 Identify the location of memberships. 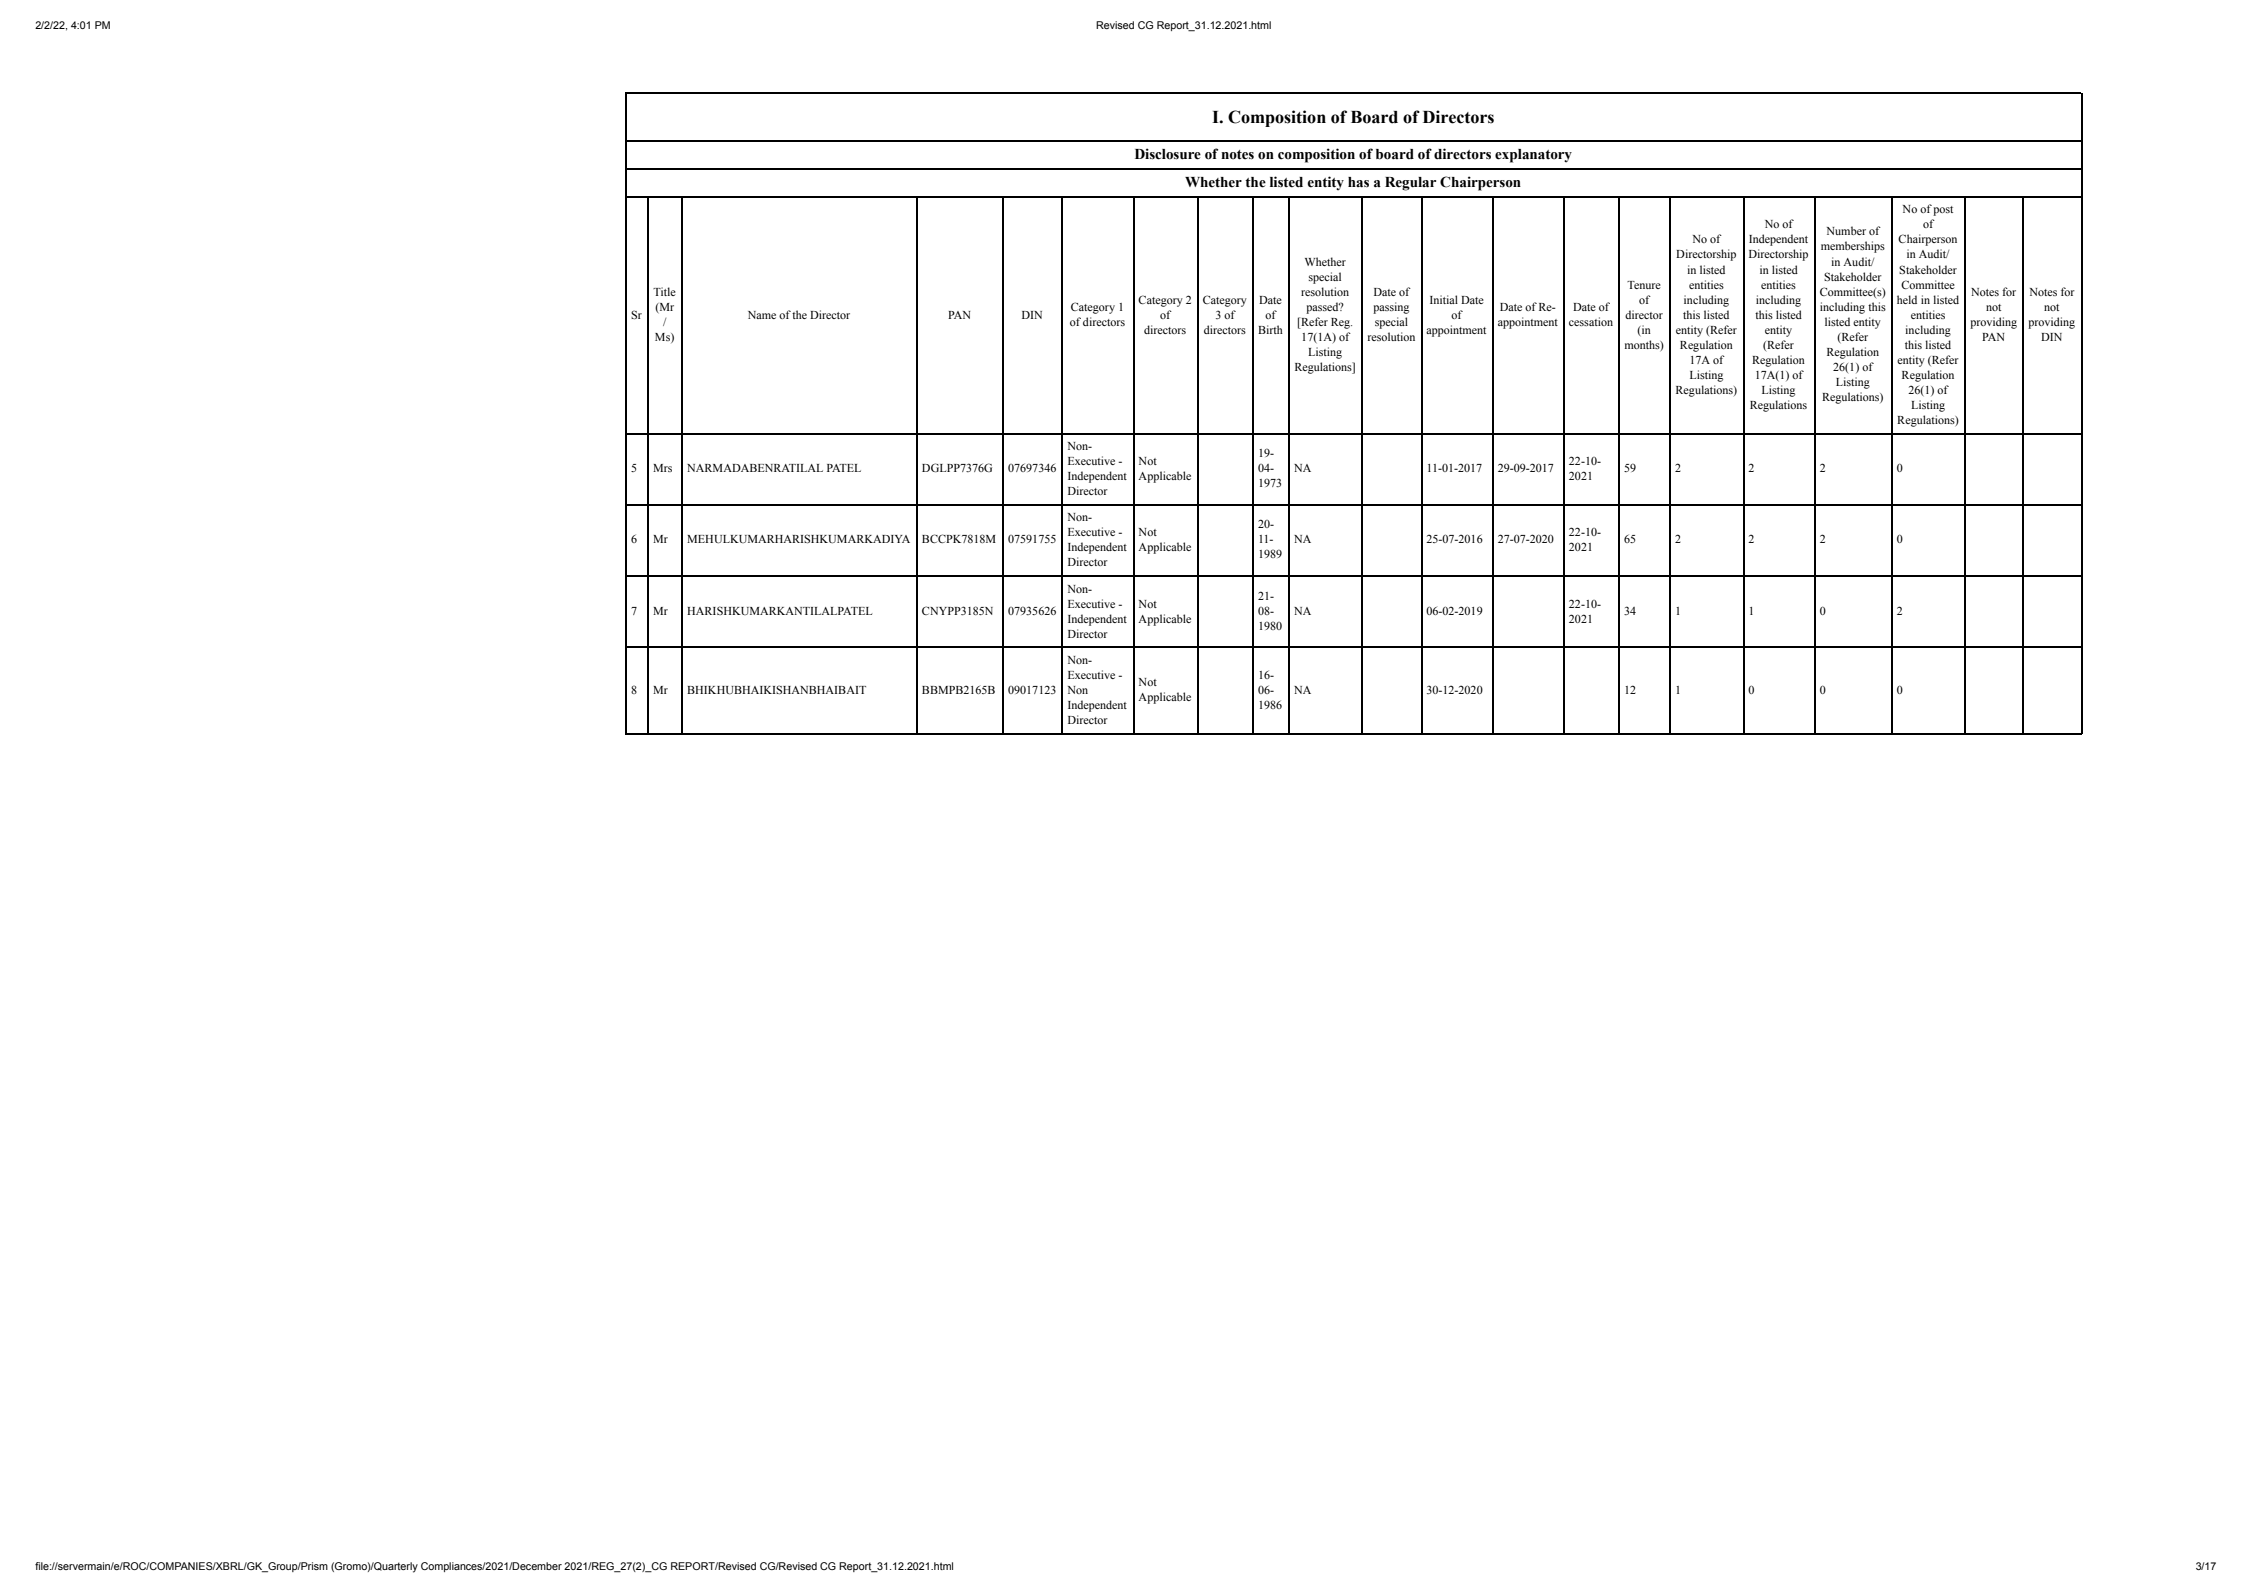
(1853, 247).
